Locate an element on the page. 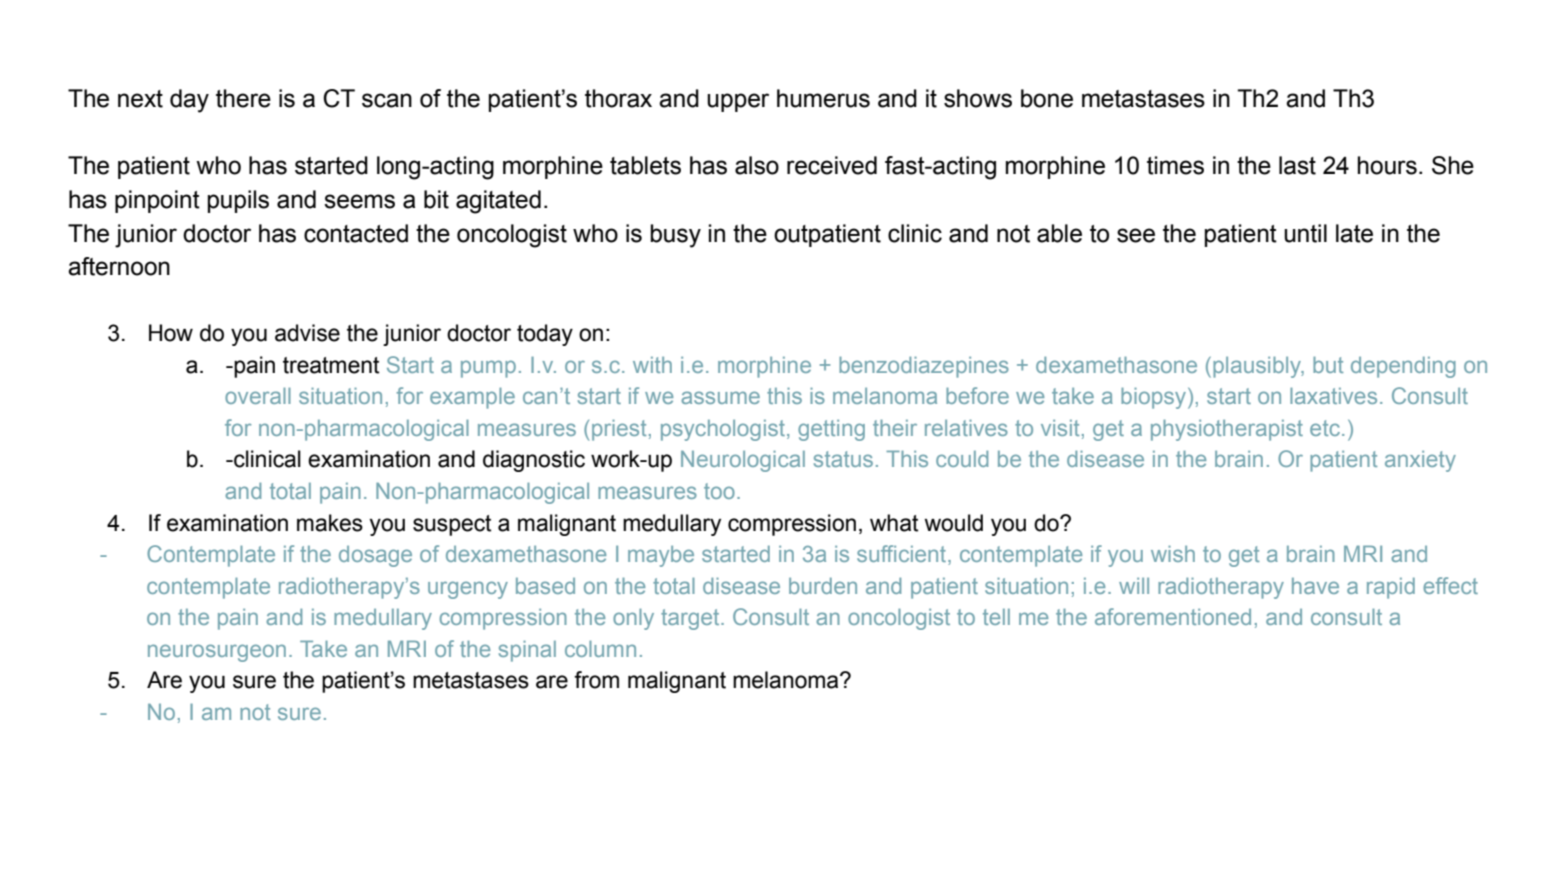 Image resolution: width=1568 pixels, height=882 pixels. last is located at coordinates (1297, 165).
